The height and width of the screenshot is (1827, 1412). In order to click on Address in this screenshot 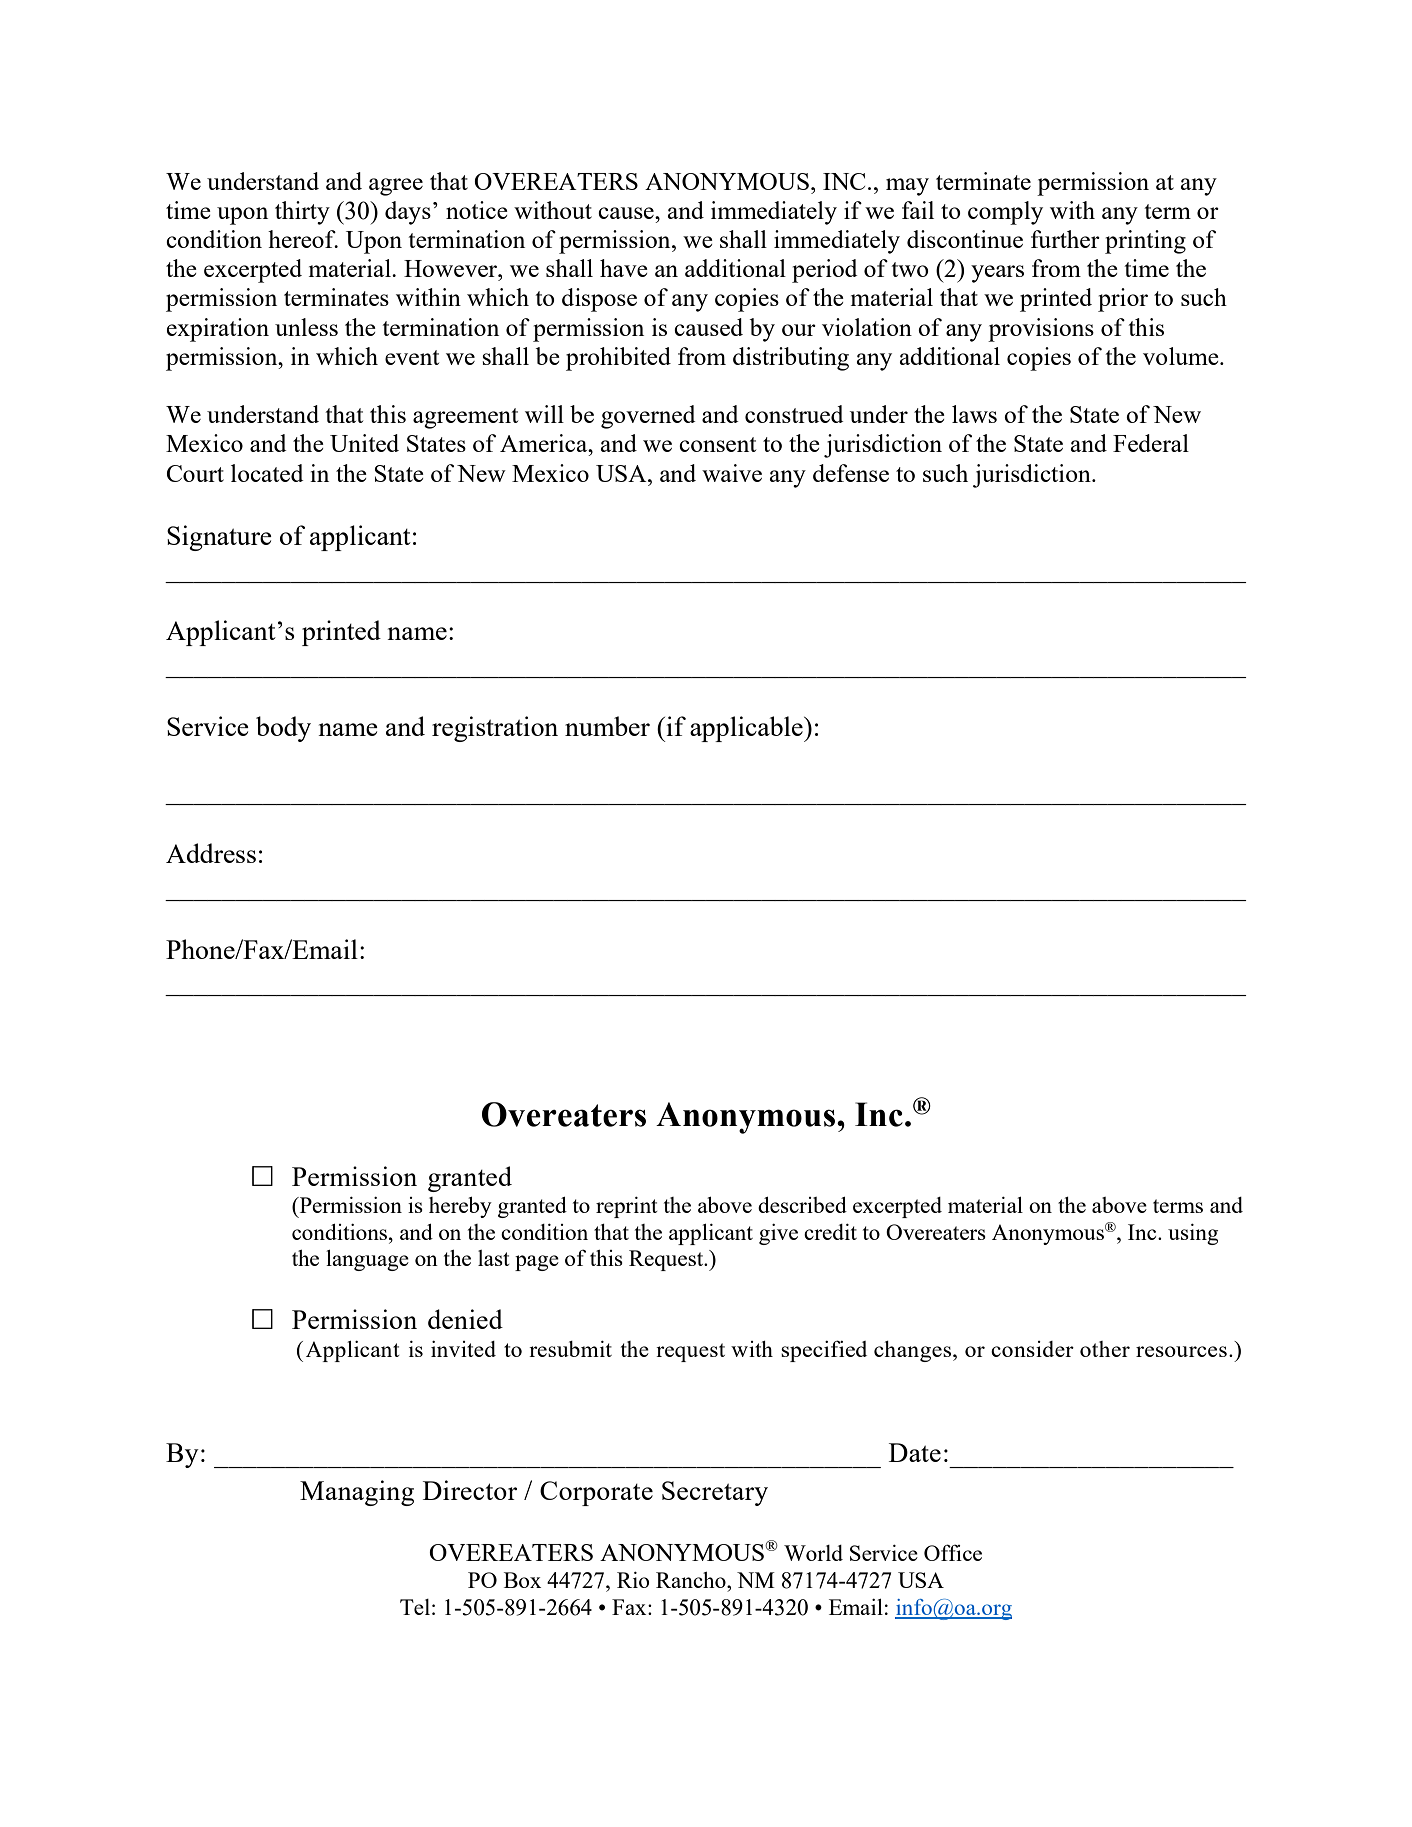, I will do `click(211, 853)`.
